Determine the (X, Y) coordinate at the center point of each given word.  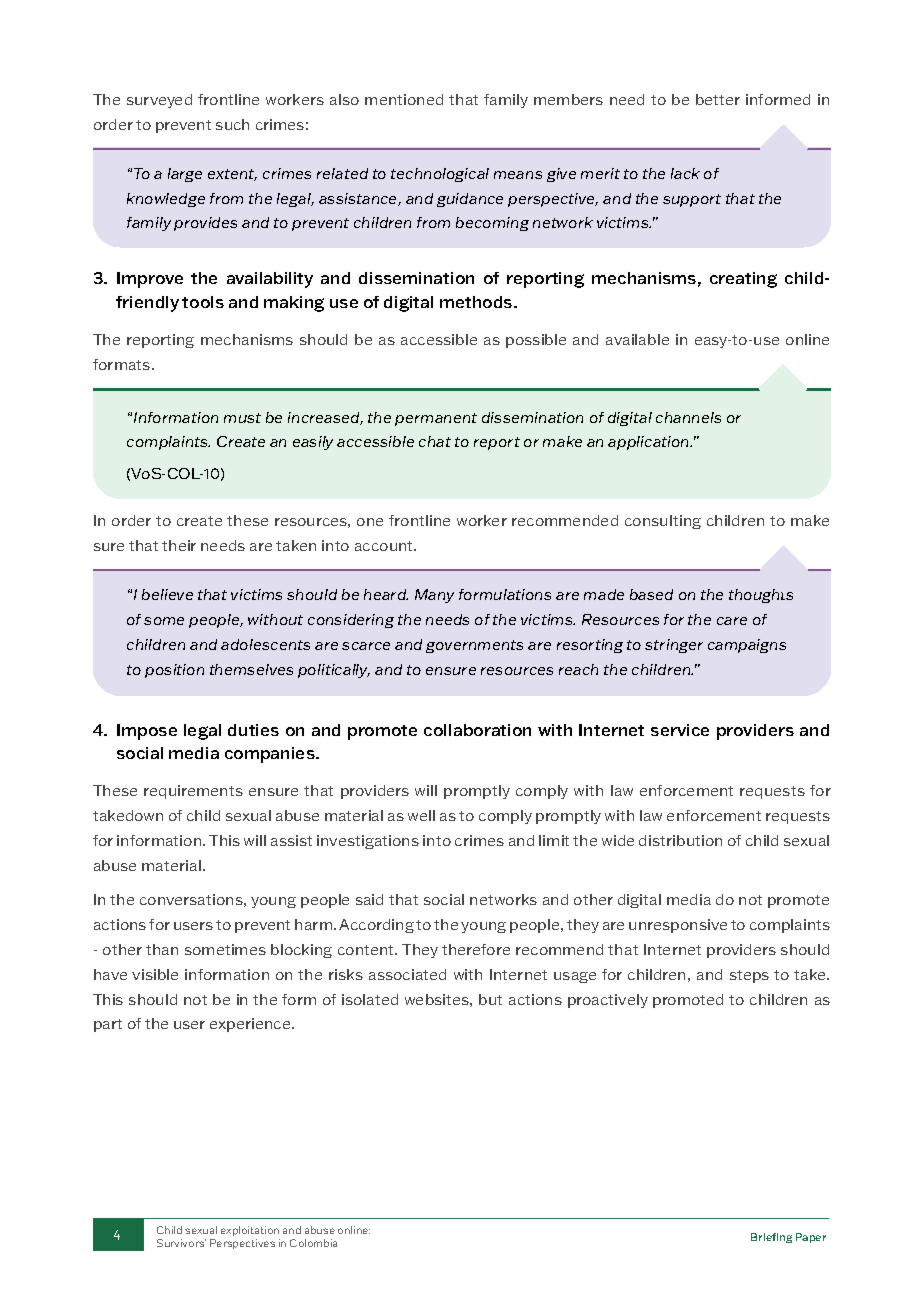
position (174, 671)
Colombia (313, 1243)
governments (474, 646)
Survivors (181, 1243)
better (718, 99)
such (232, 124)
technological (440, 175)
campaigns (747, 646)
